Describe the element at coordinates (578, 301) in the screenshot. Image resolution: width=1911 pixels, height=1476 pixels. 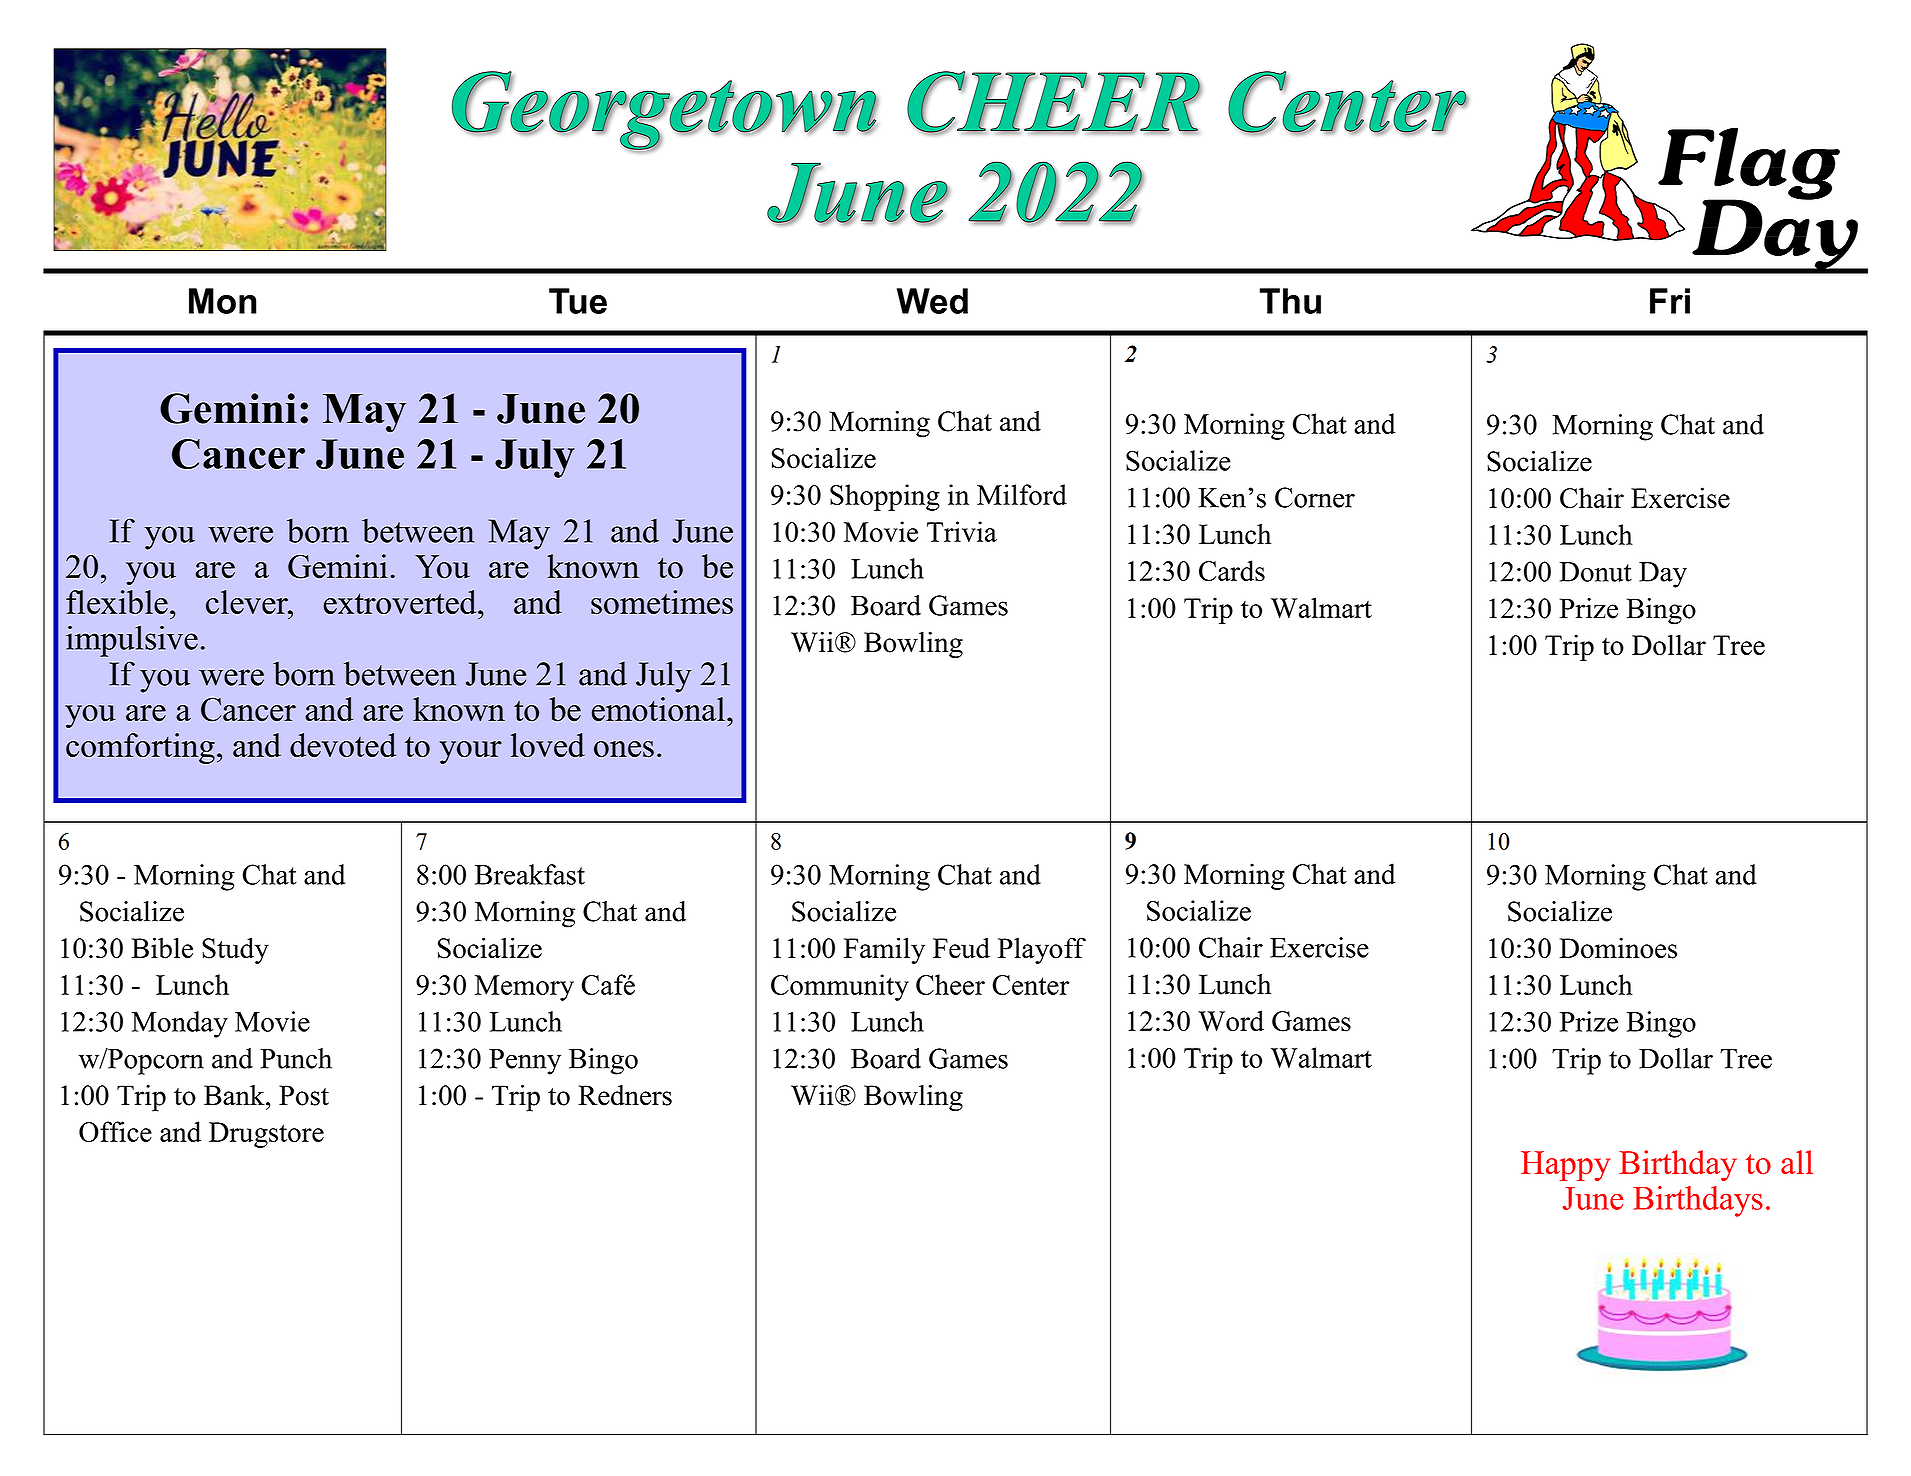
I see `Tue` at that location.
